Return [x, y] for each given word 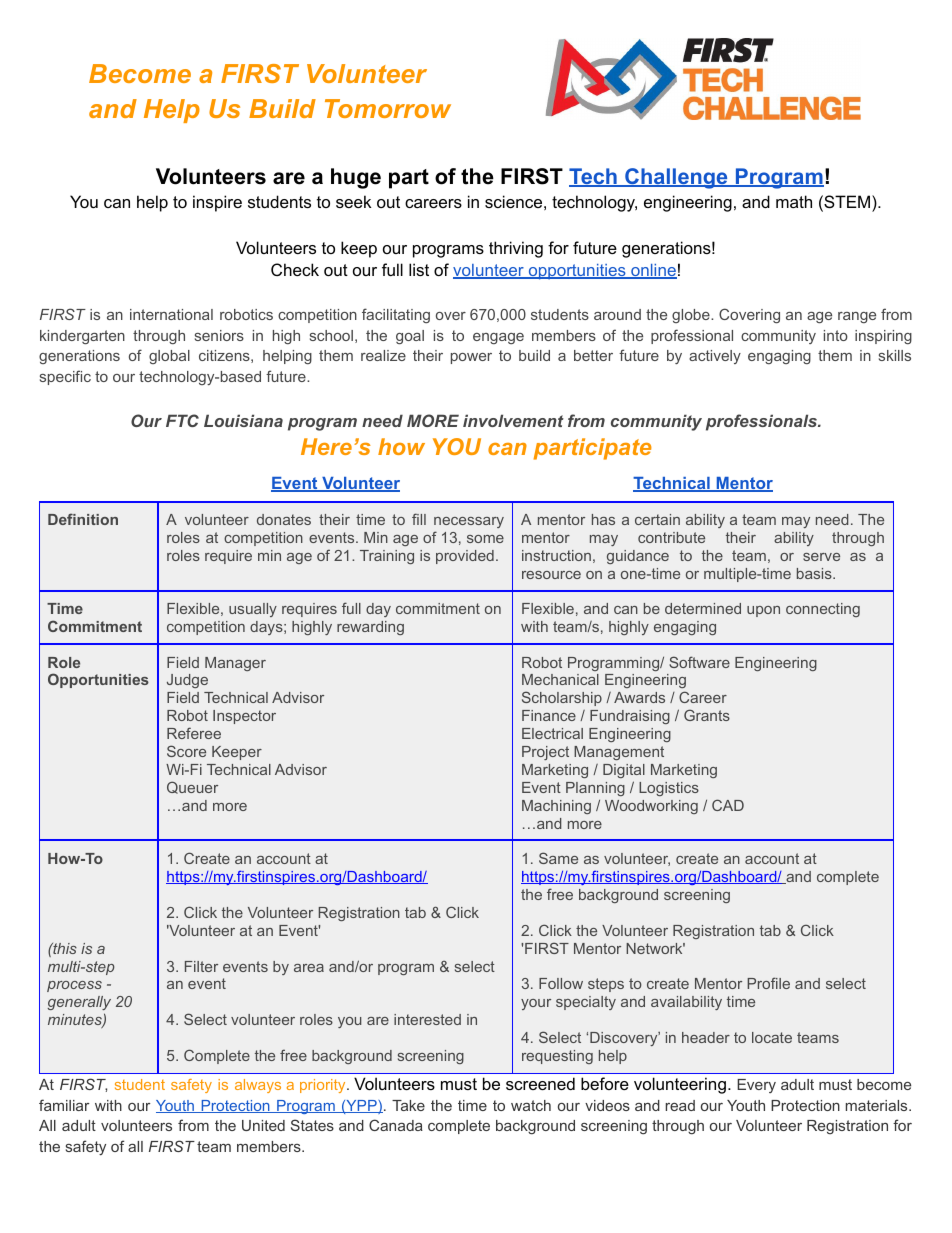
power [471, 358]
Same [558, 858]
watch [531, 1105]
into [836, 335]
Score [186, 751]
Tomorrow [388, 108]
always [258, 1086]
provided [465, 557]
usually [253, 610]
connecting [823, 610]
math [794, 201]
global [169, 357]
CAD [728, 805]
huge [356, 178]
